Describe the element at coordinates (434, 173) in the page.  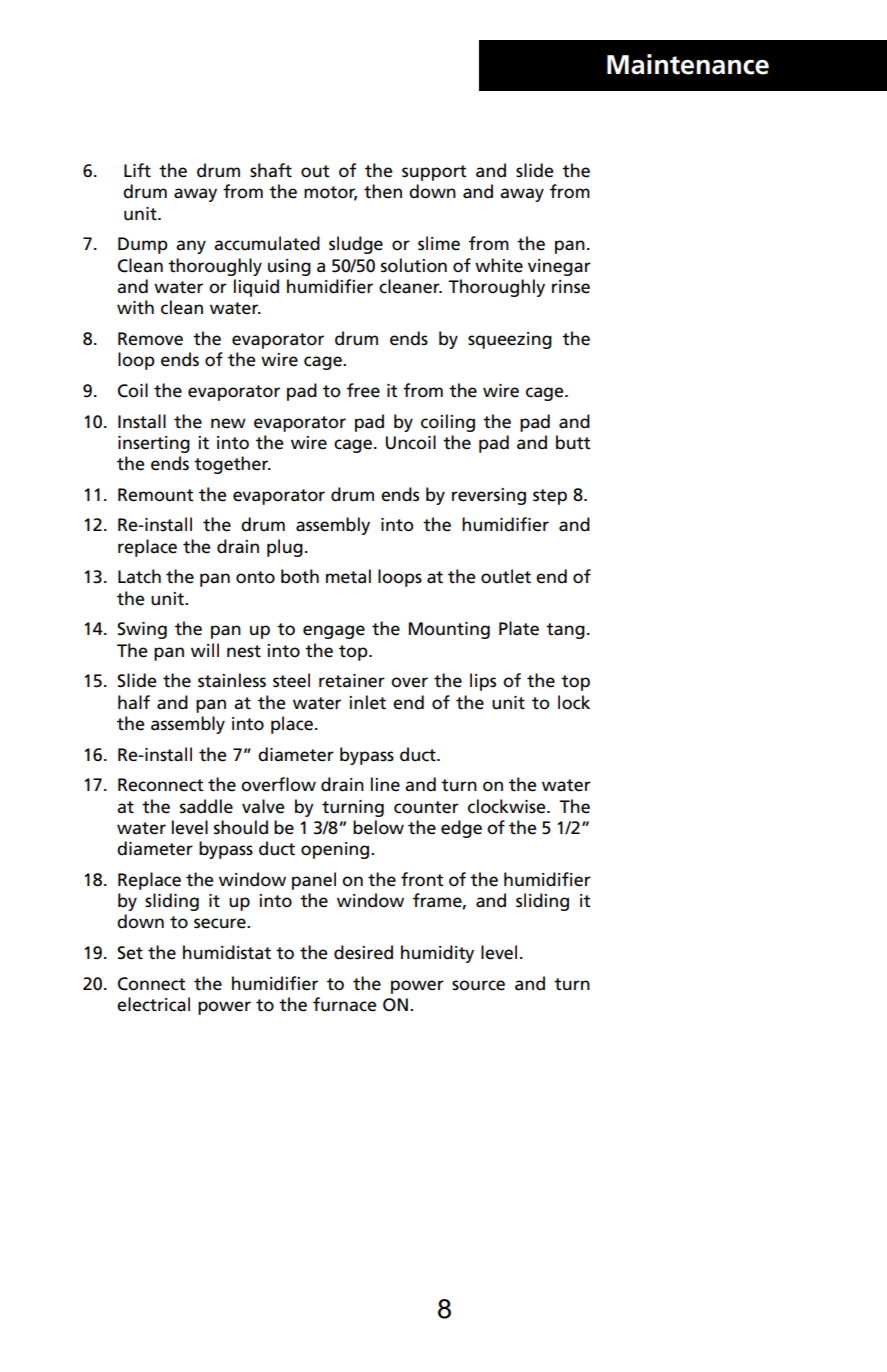
I see `support` at that location.
